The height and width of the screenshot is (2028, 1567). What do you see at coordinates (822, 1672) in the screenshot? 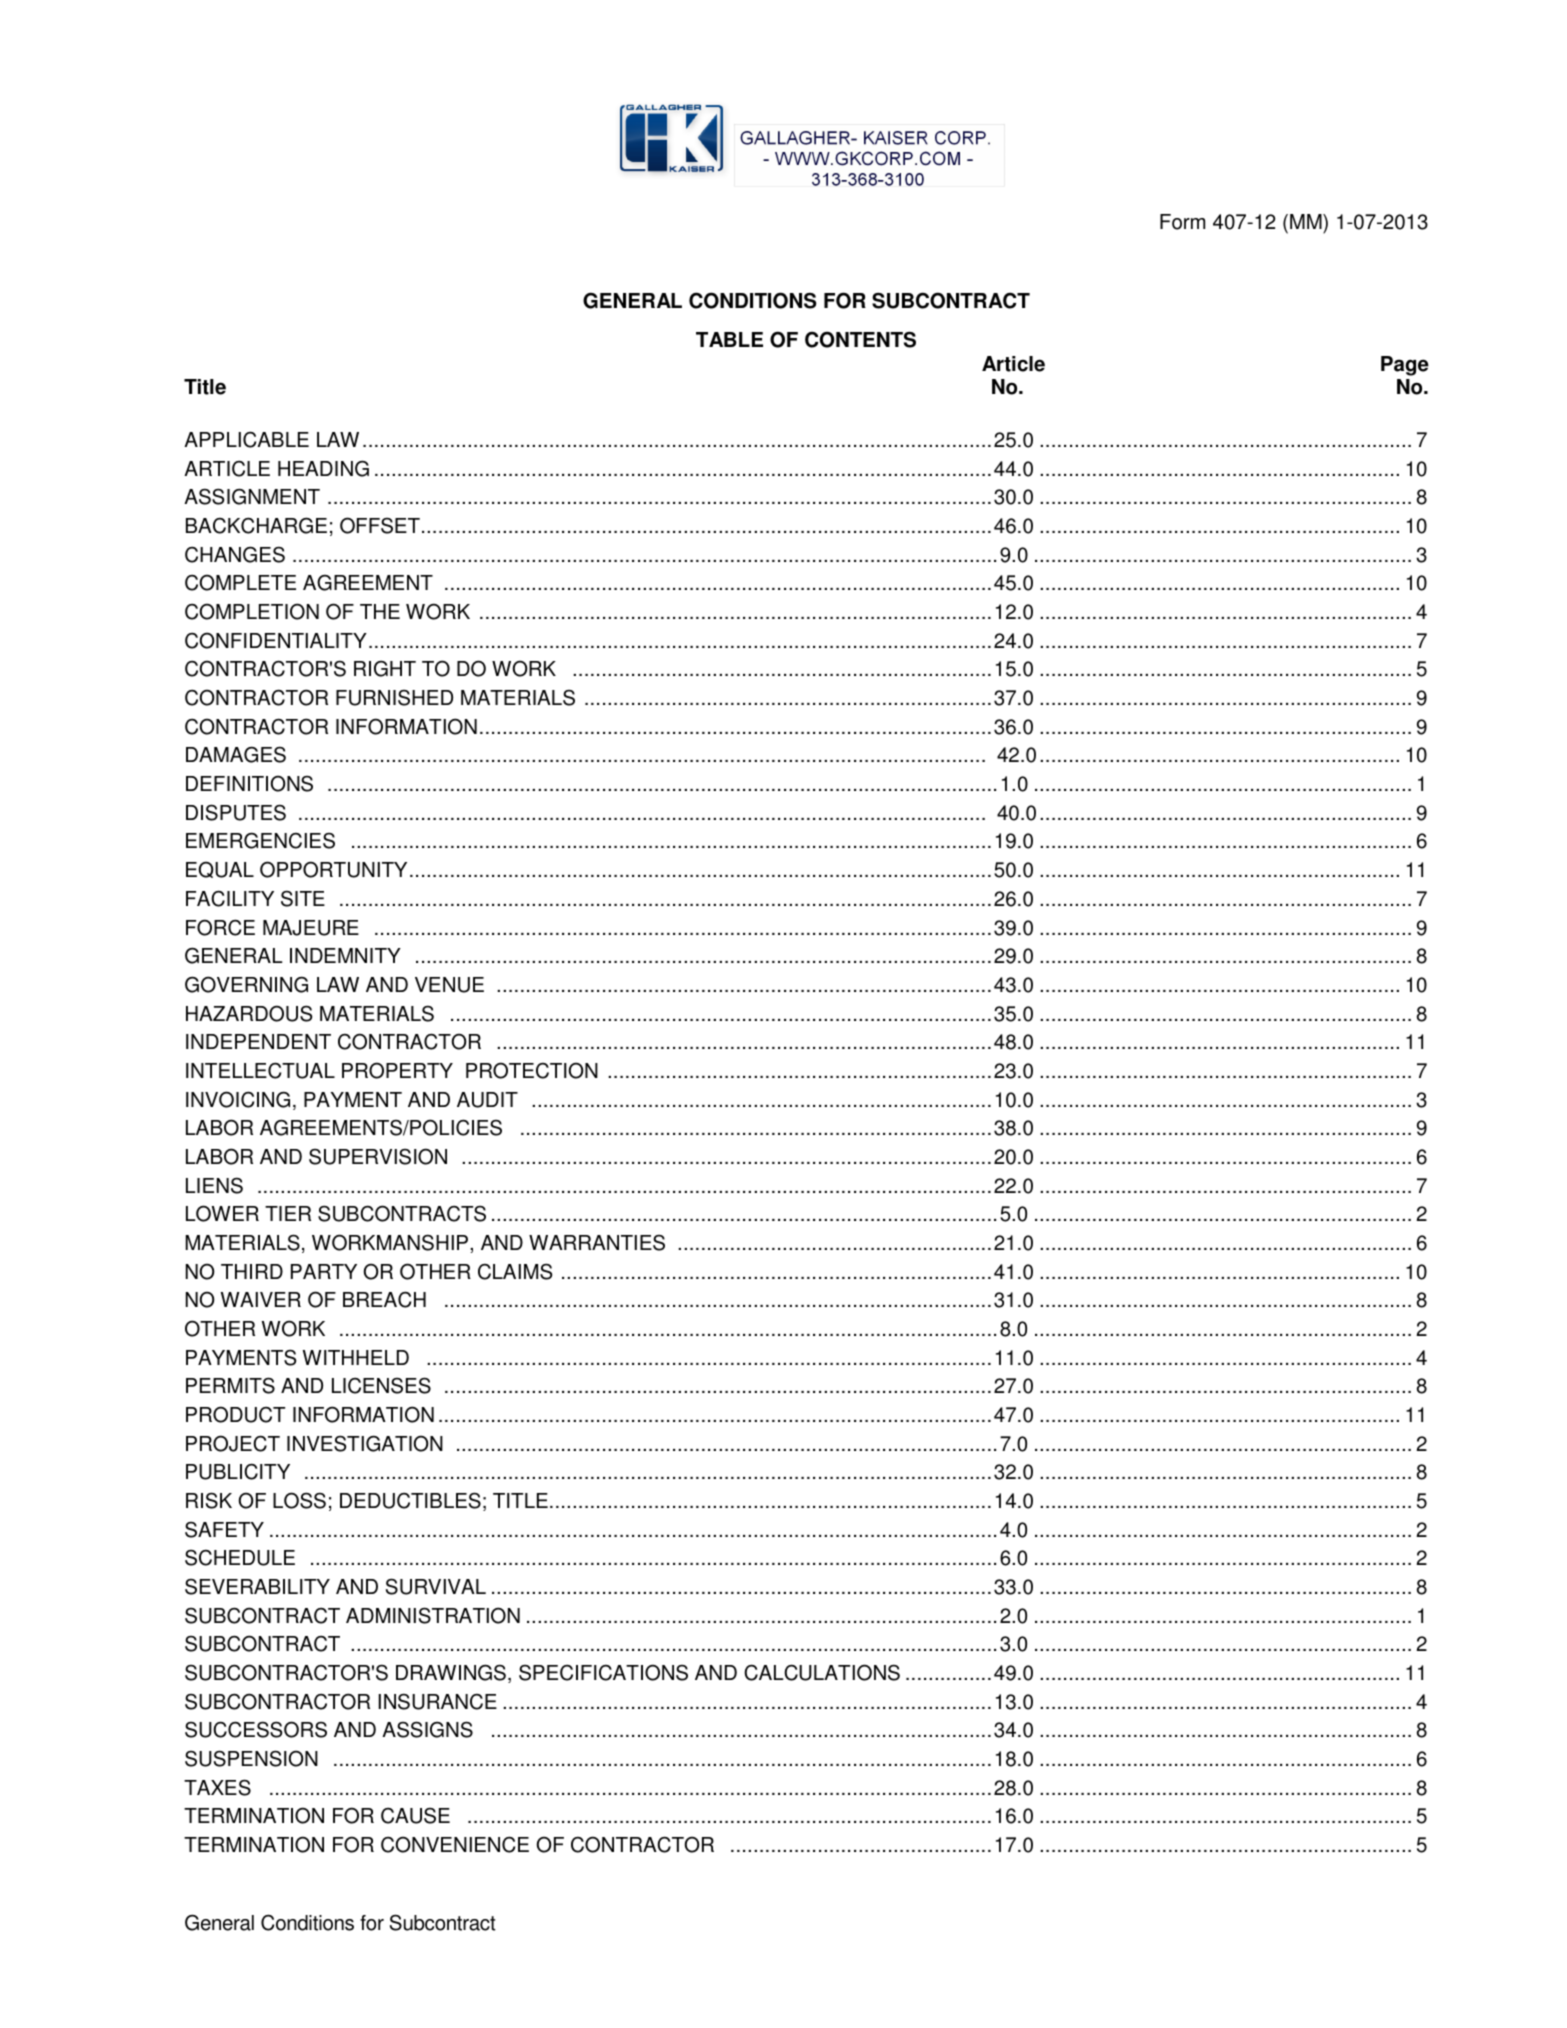
I see `CALCULATIONS` at bounding box center [822, 1672].
